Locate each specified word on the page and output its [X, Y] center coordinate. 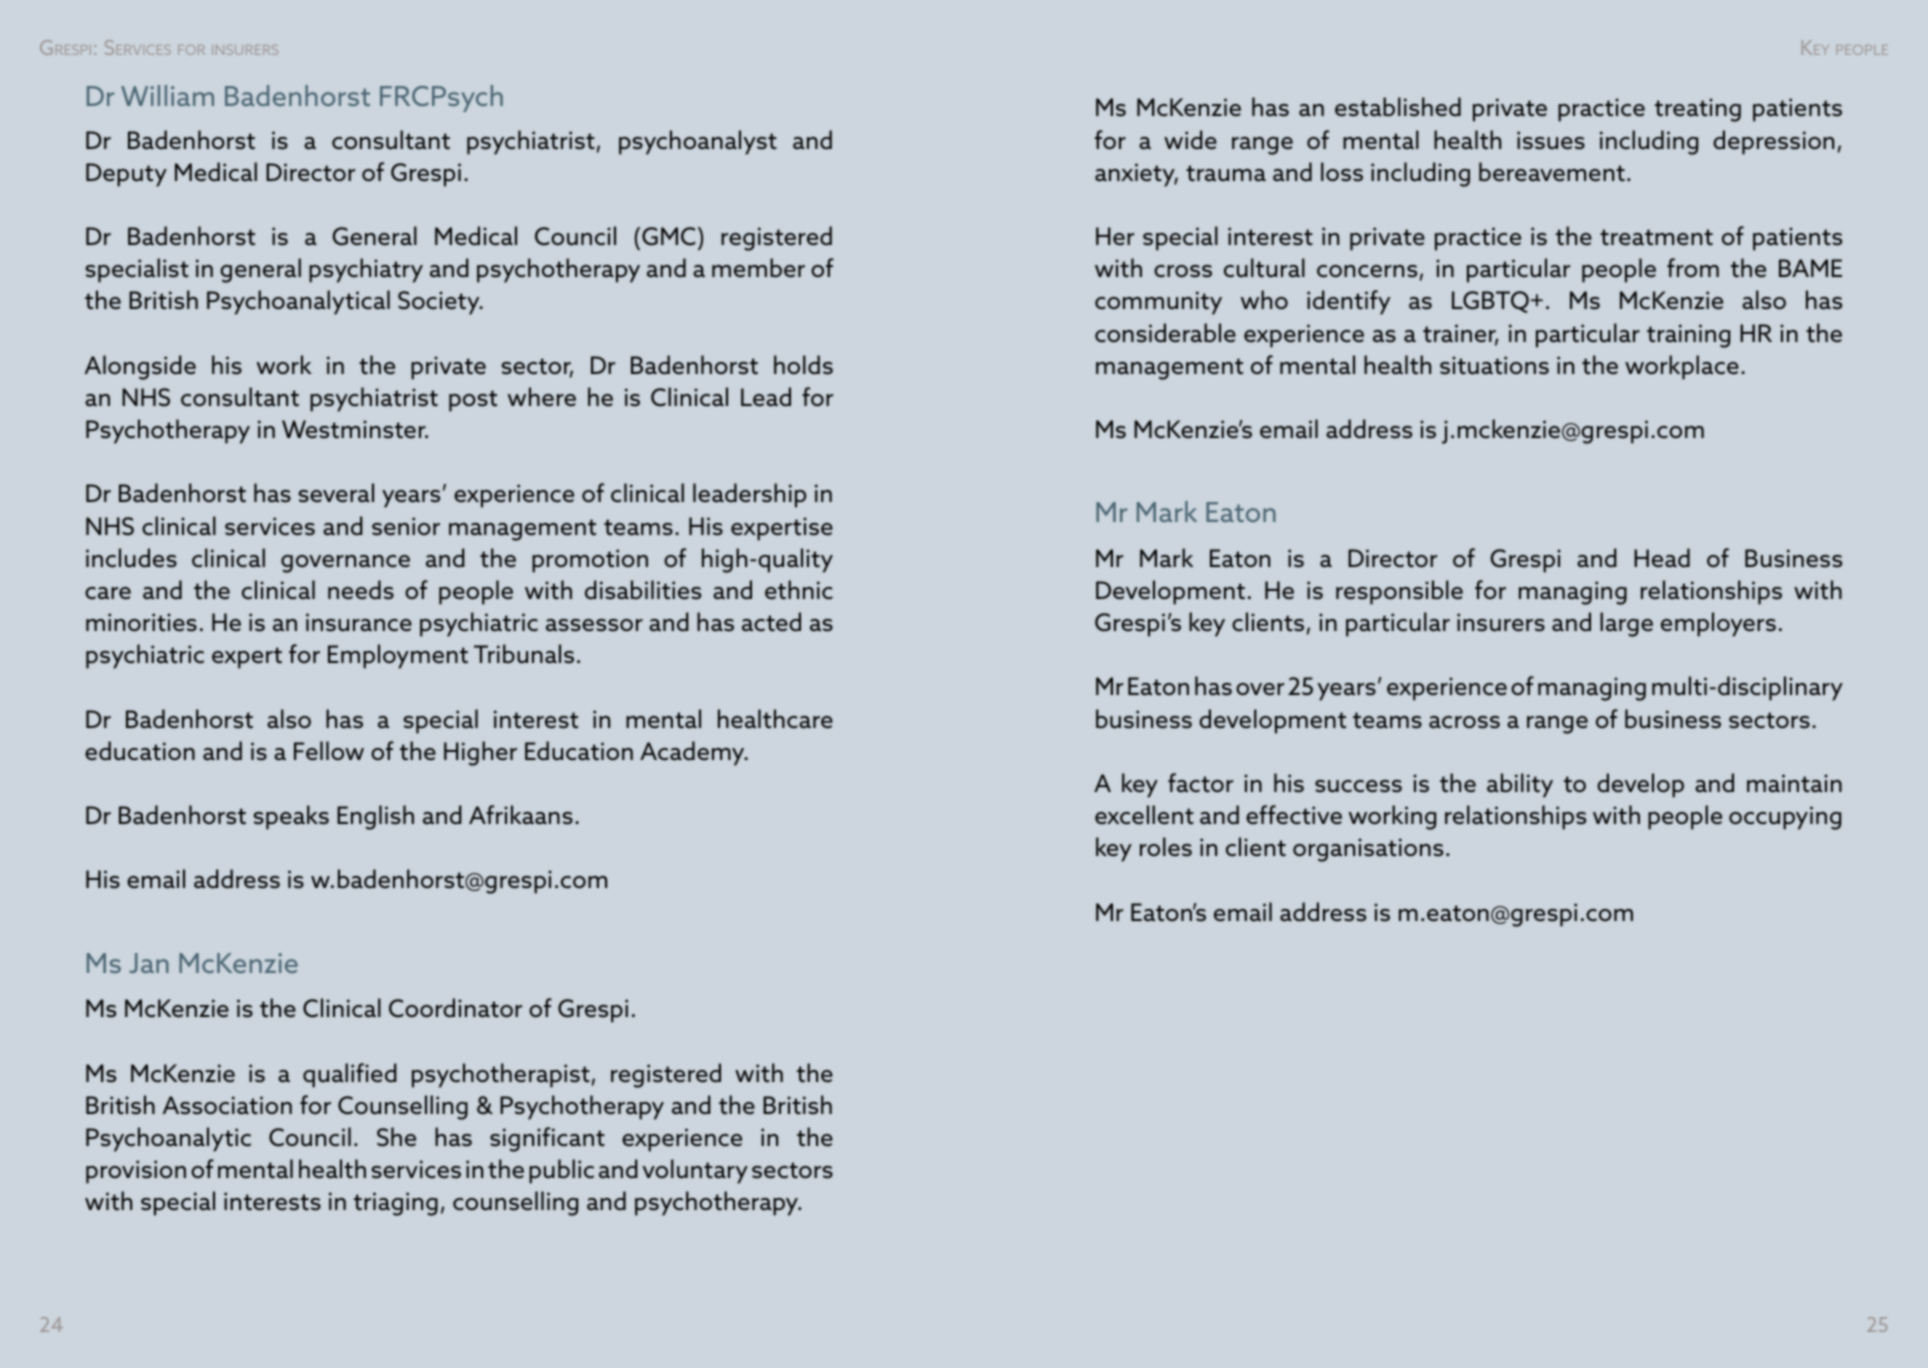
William [167, 95]
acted [771, 622]
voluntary [695, 1171]
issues [1551, 140]
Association [227, 1105]
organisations [1368, 850]
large [1626, 624]
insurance [359, 622]
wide [1190, 140]
